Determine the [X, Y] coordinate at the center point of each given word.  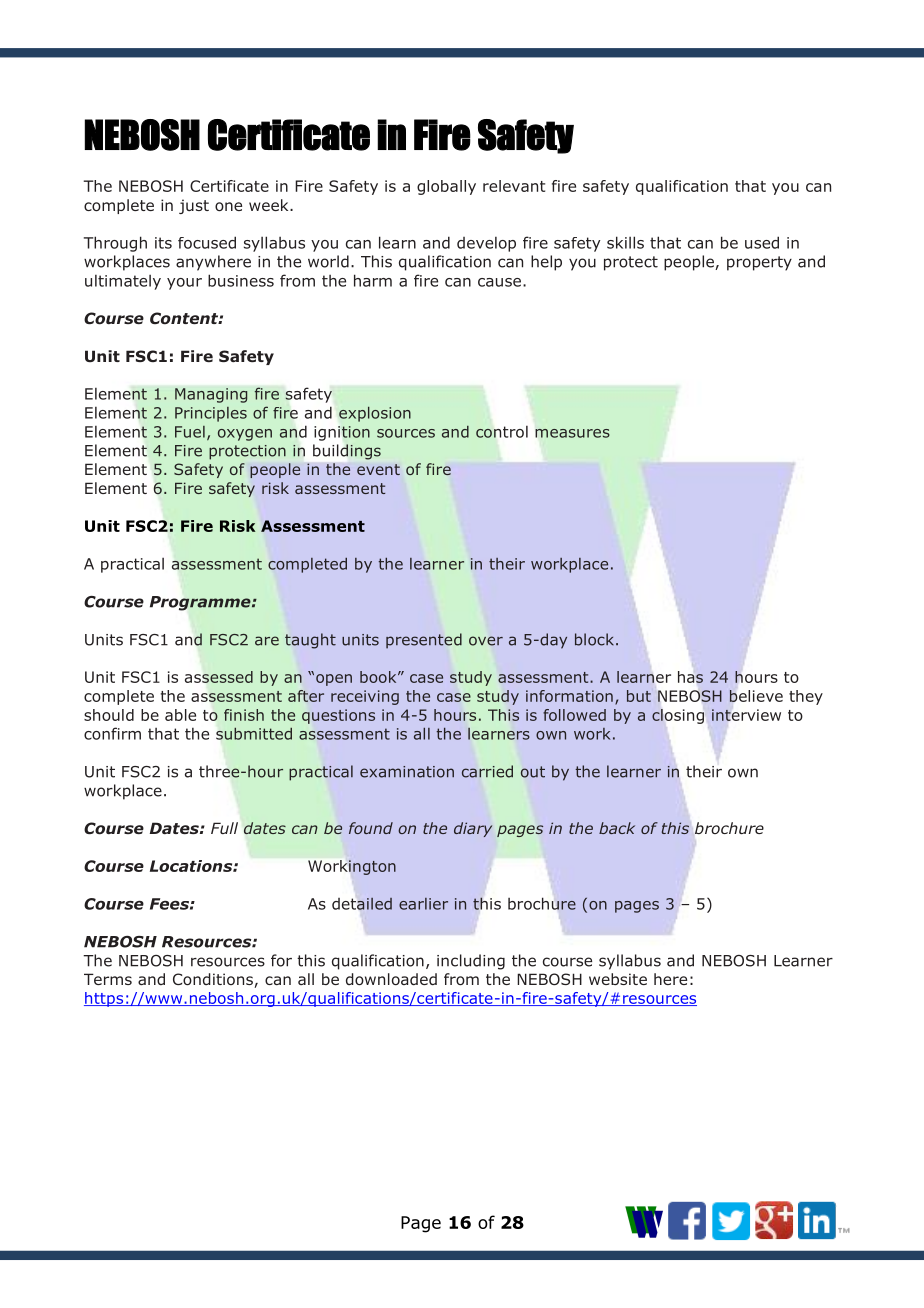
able [180, 715]
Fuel [190, 432]
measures [572, 433]
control [502, 432]
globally [446, 187]
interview [746, 715]
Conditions [214, 980]
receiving [365, 697]
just [194, 206]
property [759, 263]
